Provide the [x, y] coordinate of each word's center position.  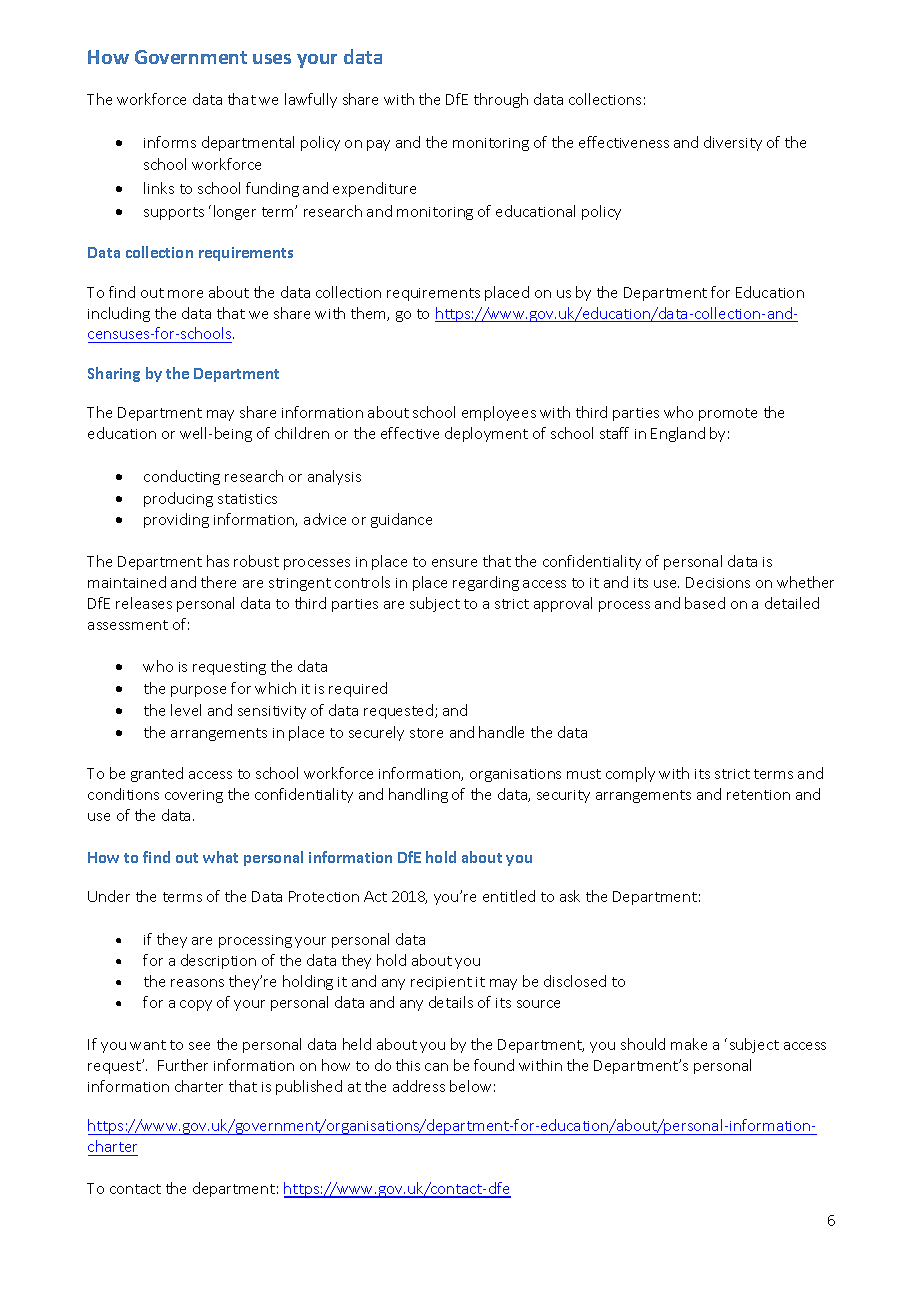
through [501, 100]
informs [170, 142]
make [689, 1044]
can [436, 1067]
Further [183, 1065]
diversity [733, 143]
